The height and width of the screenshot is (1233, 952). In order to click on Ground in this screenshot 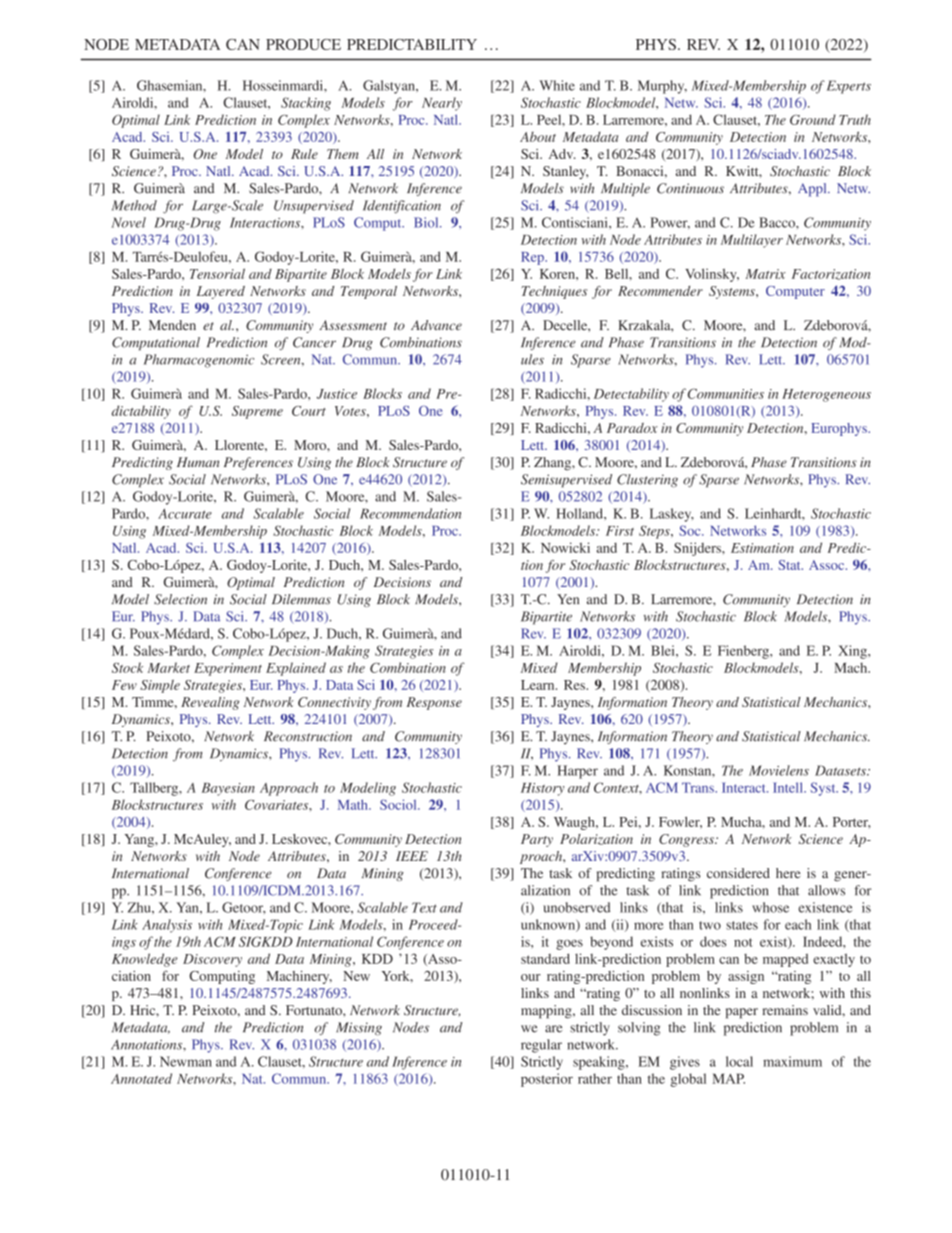, I will do `click(813, 119)`.
